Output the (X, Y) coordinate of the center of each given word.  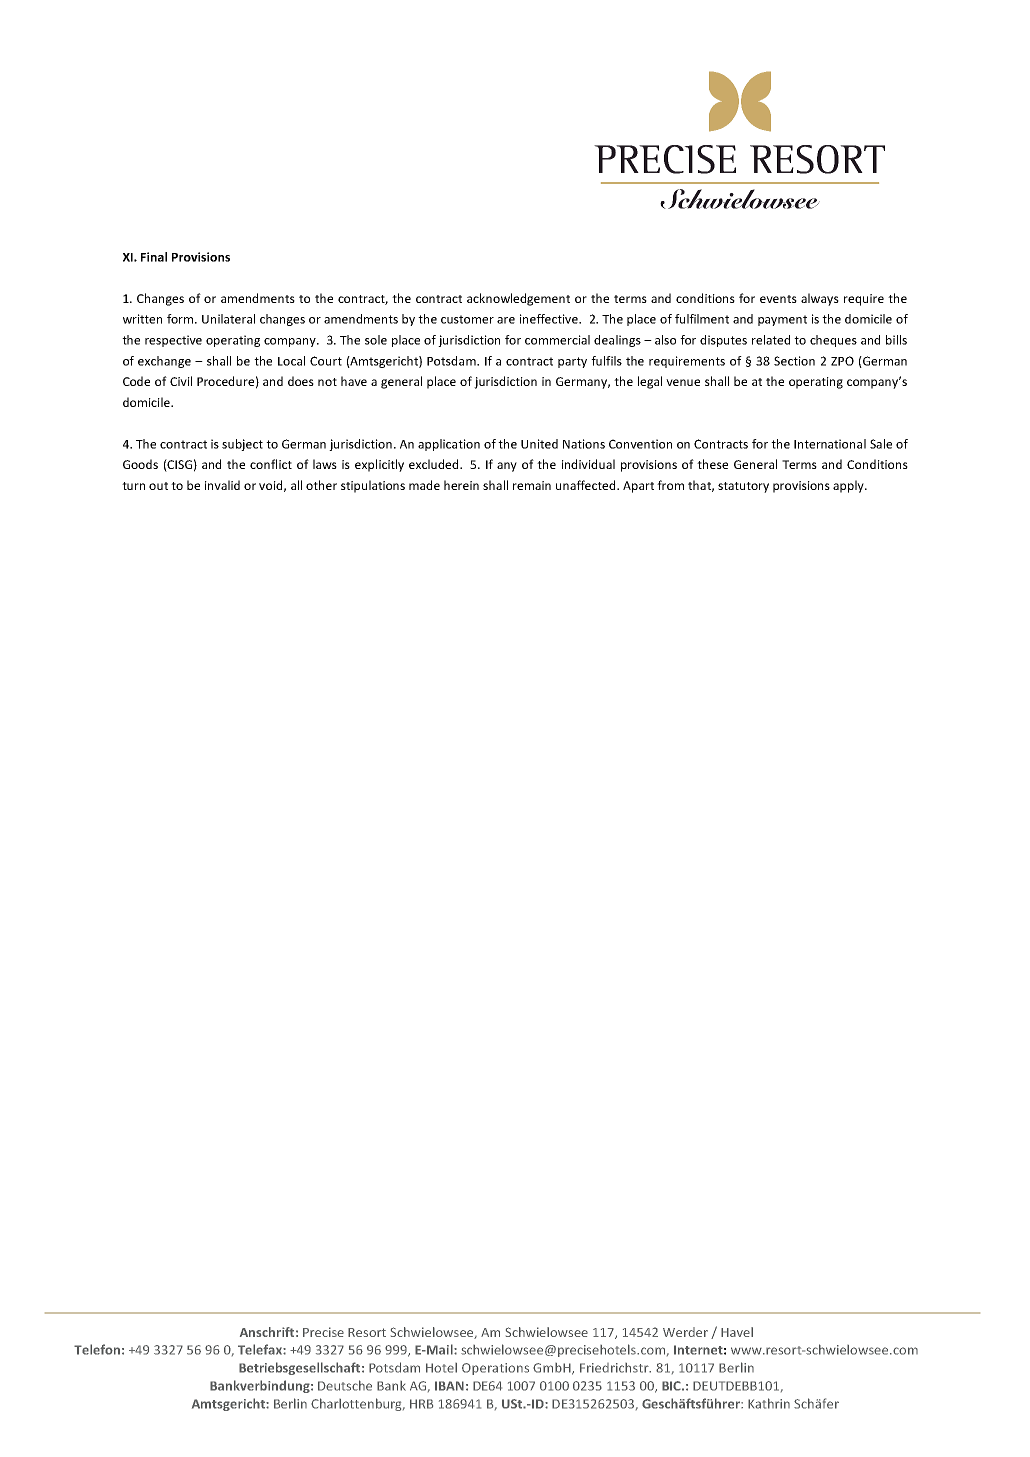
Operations (495, 1369)
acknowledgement (518, 299)
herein (461, 485)
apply (849, 486)
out (158, 486)
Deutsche (345, 1385)
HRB (421, 1404)
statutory (743, 487)
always (820, 299)
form (181, 319)
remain (532, 485)
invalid (222, 485)
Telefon (97, 1349)
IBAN (449, 1386)
